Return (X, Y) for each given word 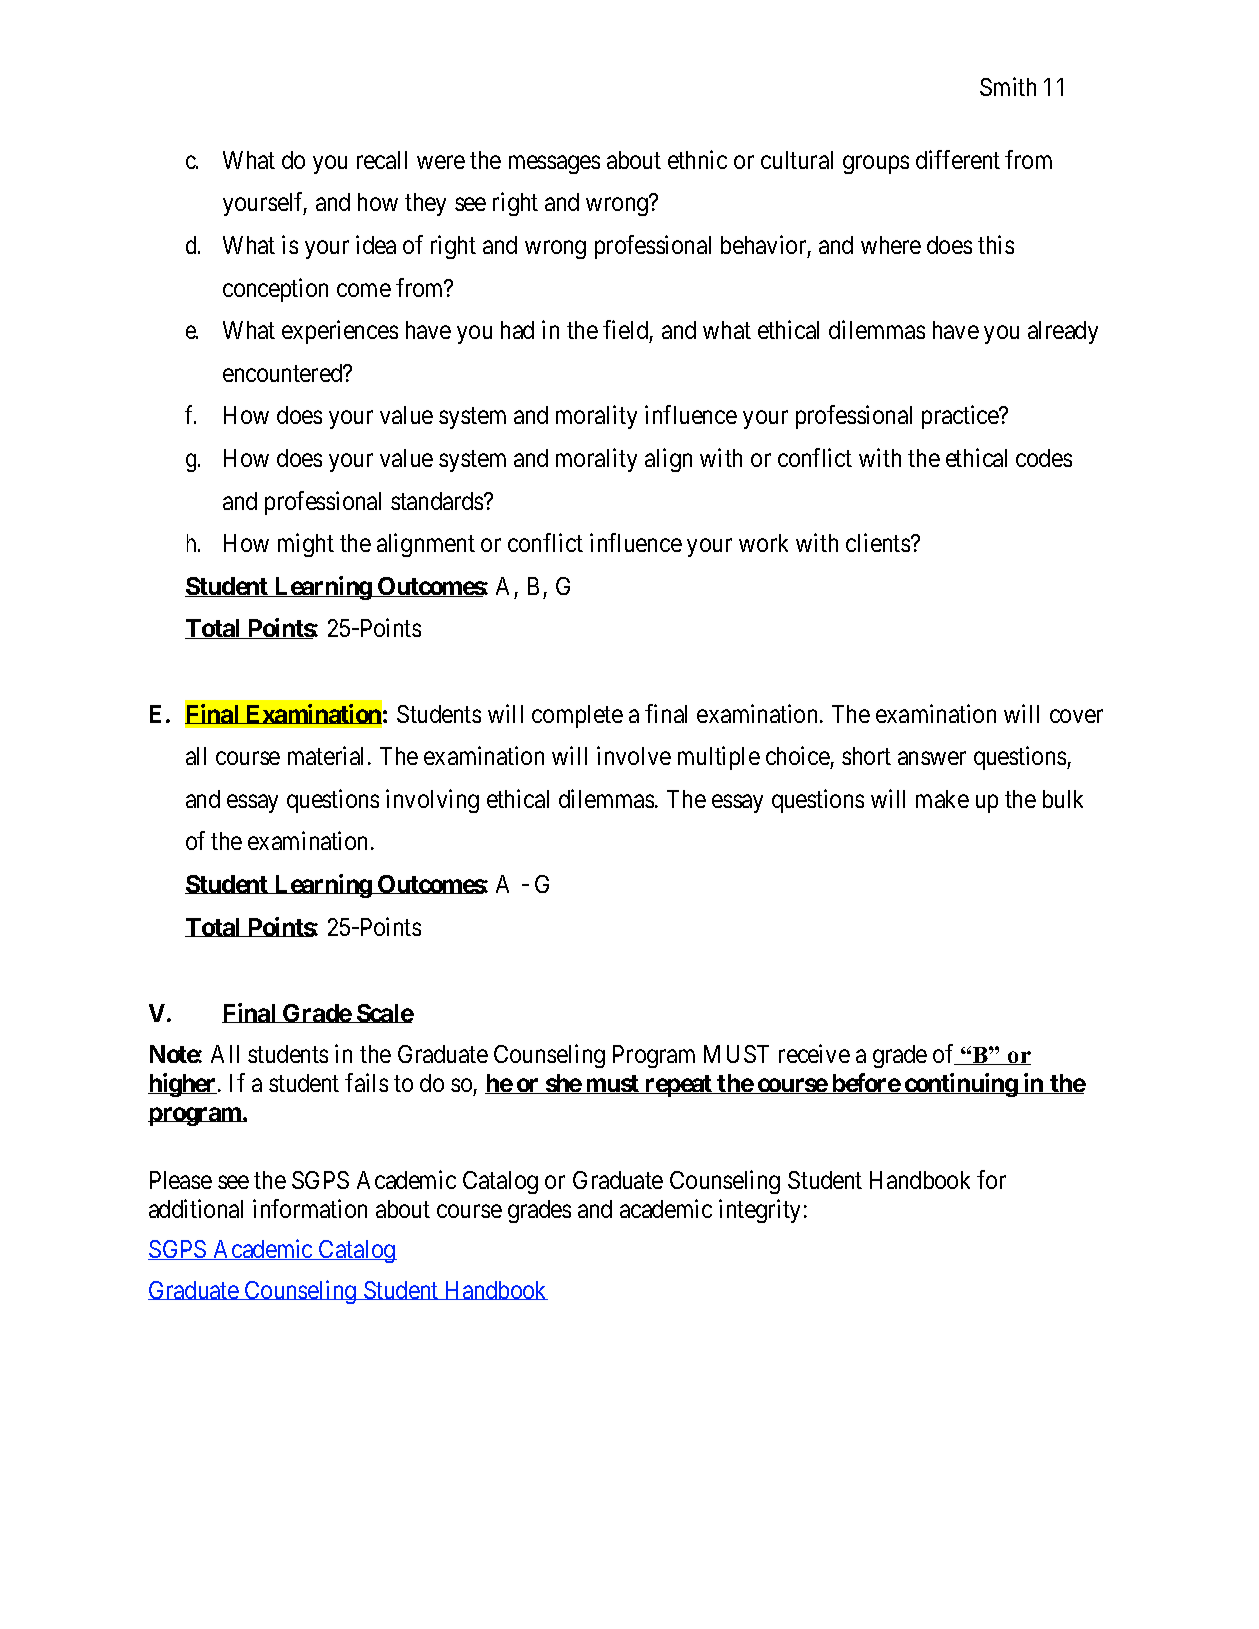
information (310, 1208)
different (958, 159)
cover (1076, 716)
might (306, 545)
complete (577, 716)
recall (382, 160)
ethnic (697, 159)
